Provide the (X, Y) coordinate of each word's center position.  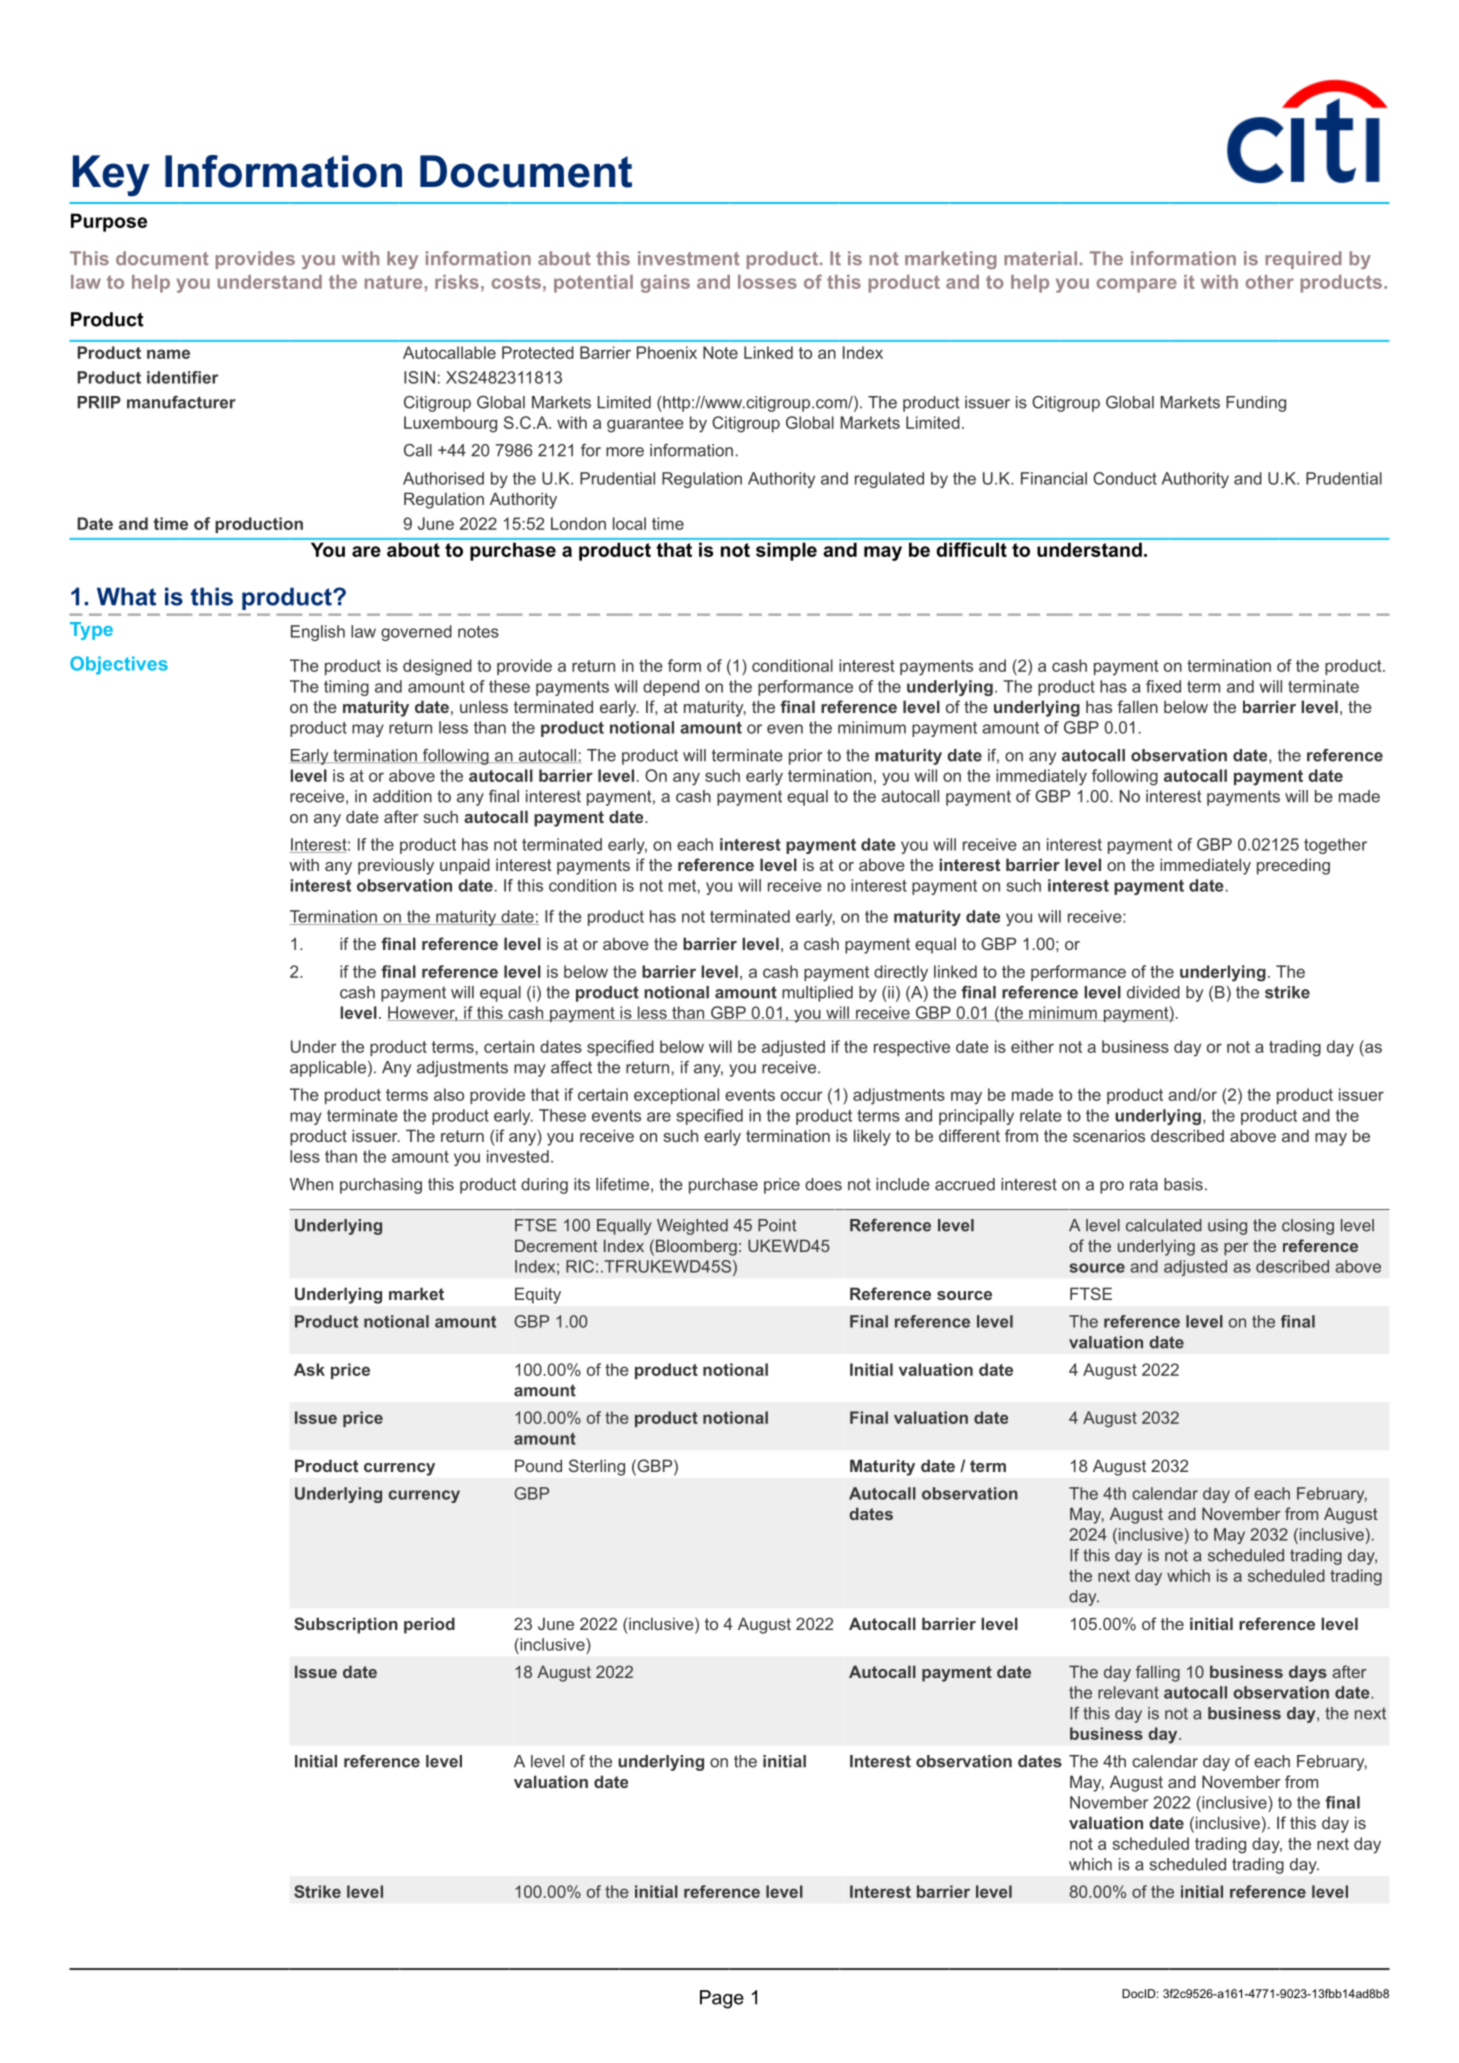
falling (1158, 1673)
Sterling (597, 1467)
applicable (328, 1069)
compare (1136, 285)
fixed (1163, 686)
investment (689, 258)
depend (671, 688)
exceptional (676, 1096)
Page (722, 1999)
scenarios (1109, 1135)
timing (346, 688)
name (168, 354)
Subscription (346, 1625)
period (429, 1625)
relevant (1128, 1692)
